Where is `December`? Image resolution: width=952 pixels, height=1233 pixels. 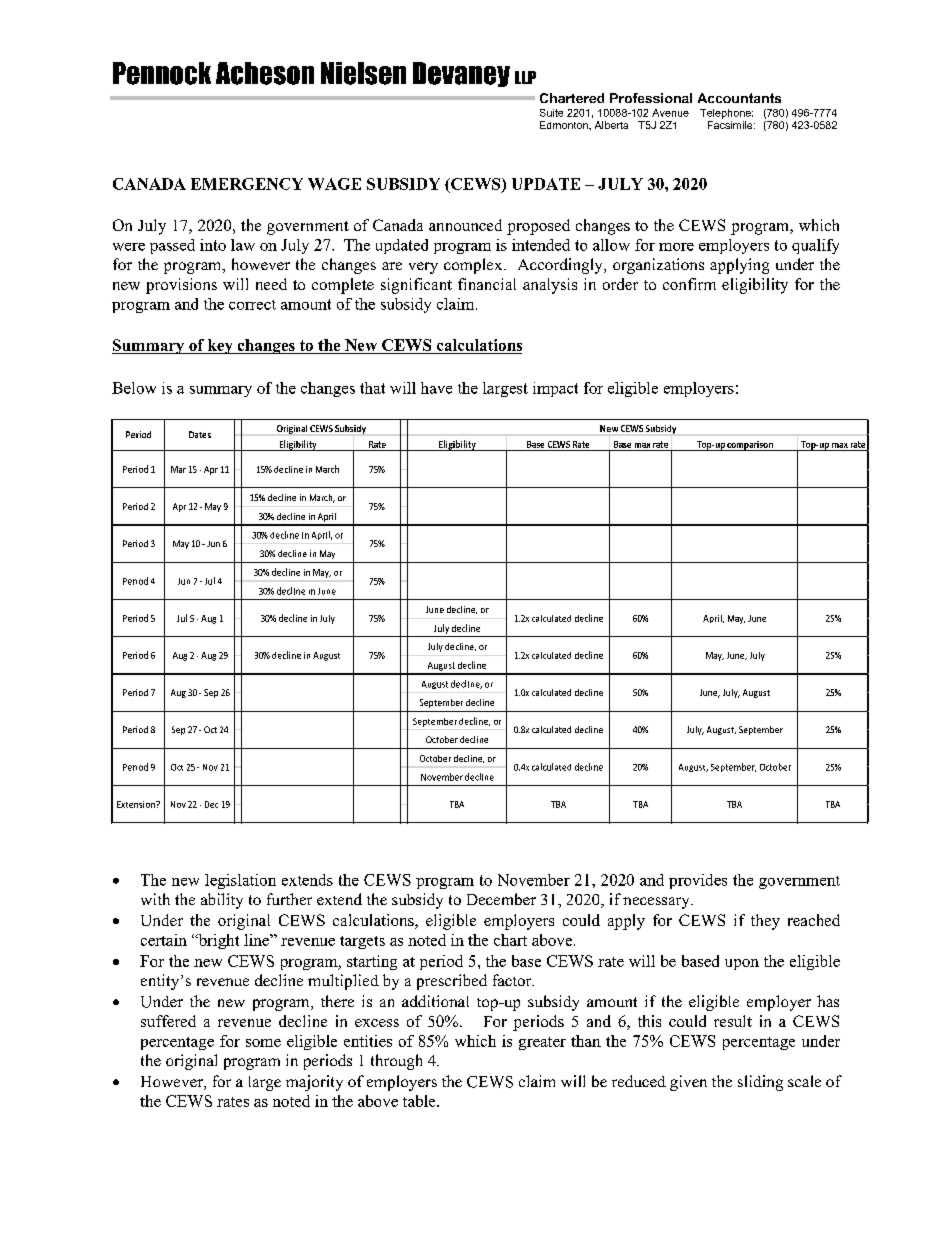 December is located at coordinates (501, 899).
